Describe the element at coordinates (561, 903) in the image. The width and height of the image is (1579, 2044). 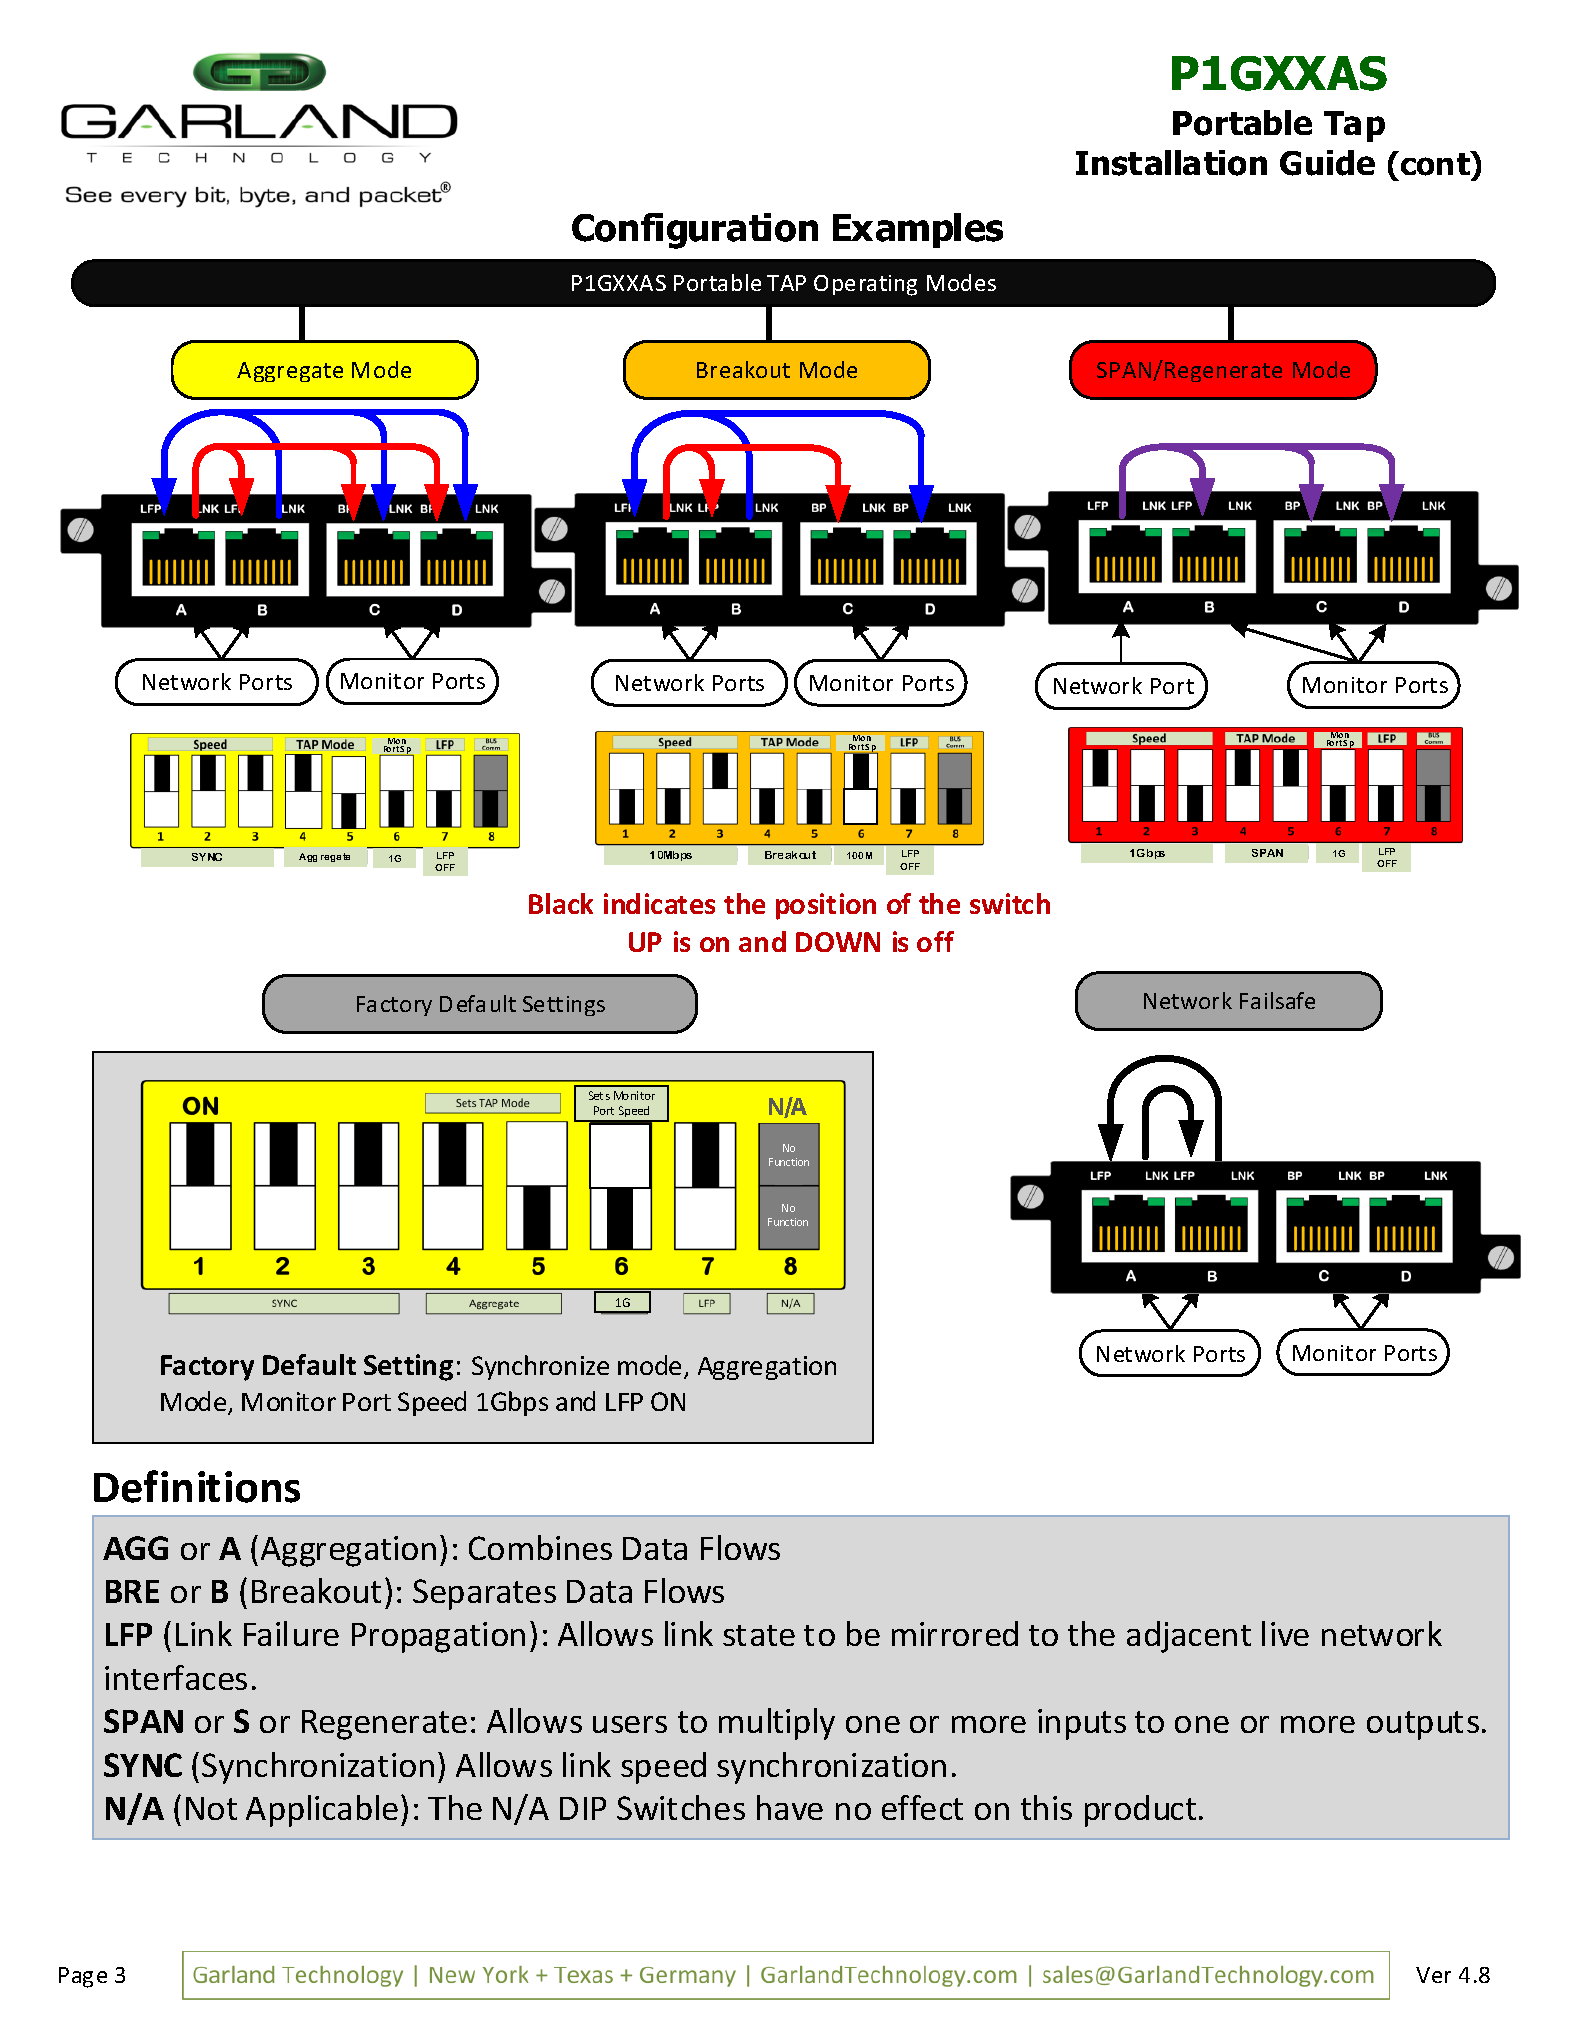
I see `Black` at that location.
